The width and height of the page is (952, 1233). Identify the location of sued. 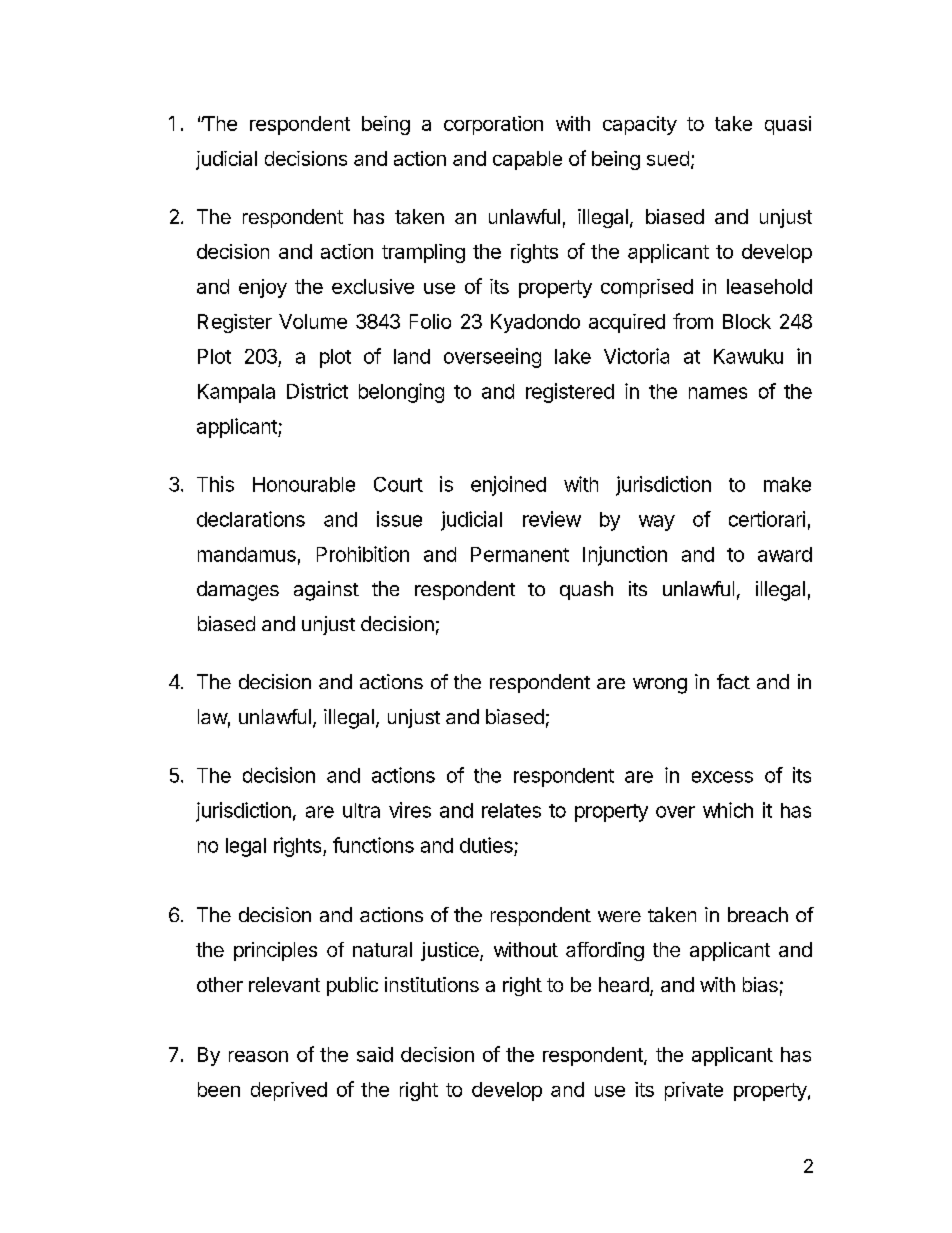
(668, 158).
